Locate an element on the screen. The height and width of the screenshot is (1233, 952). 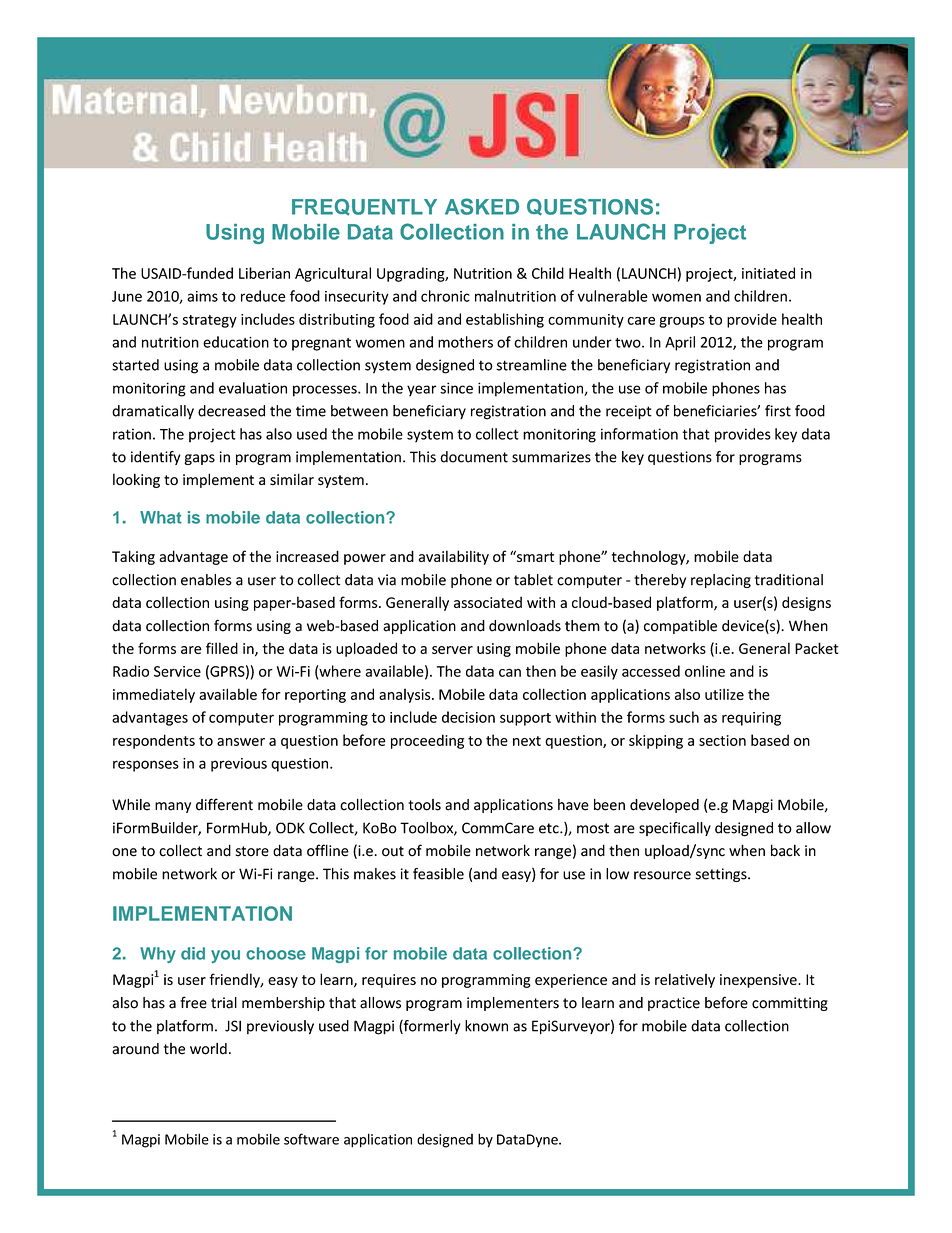
initiated is located at coordinates (768, 273).
